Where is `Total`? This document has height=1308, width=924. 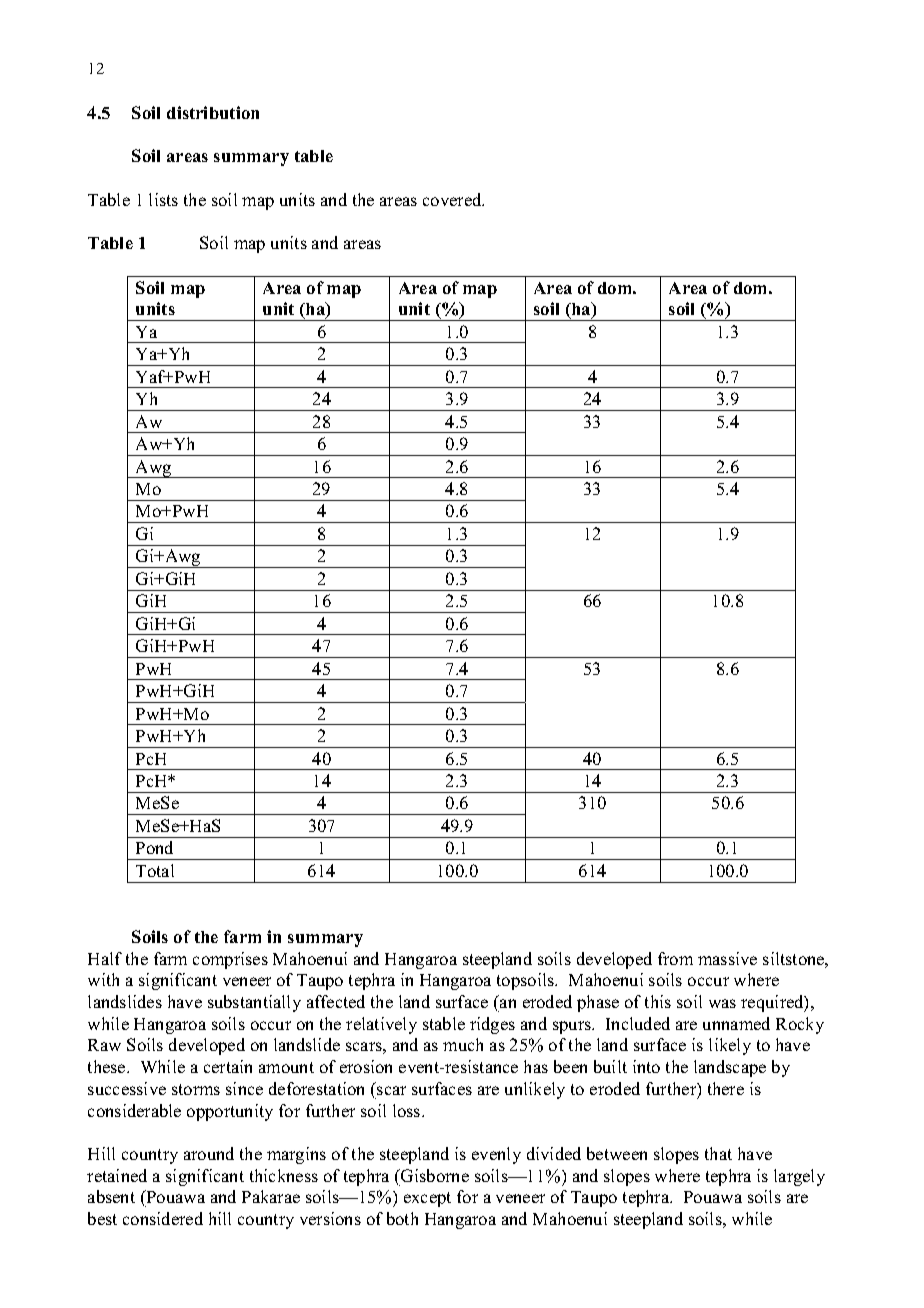
Total is located at coordinates (155, 870).
